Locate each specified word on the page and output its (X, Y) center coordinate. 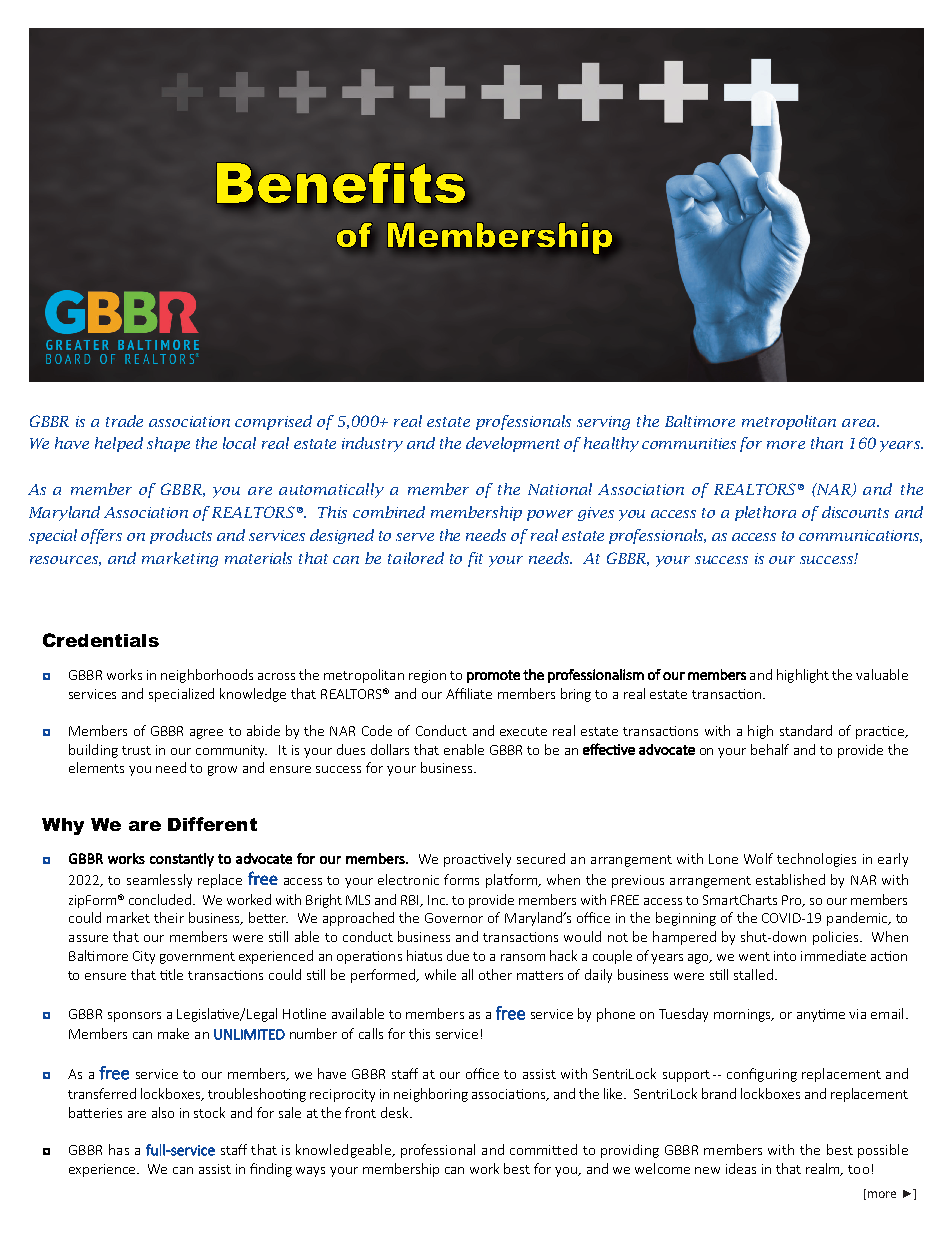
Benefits (341, 183)
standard (806, 730)
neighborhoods (207, 676)
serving (603, 423)
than (827, 443)
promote (493, 676)
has (119, 1149)
